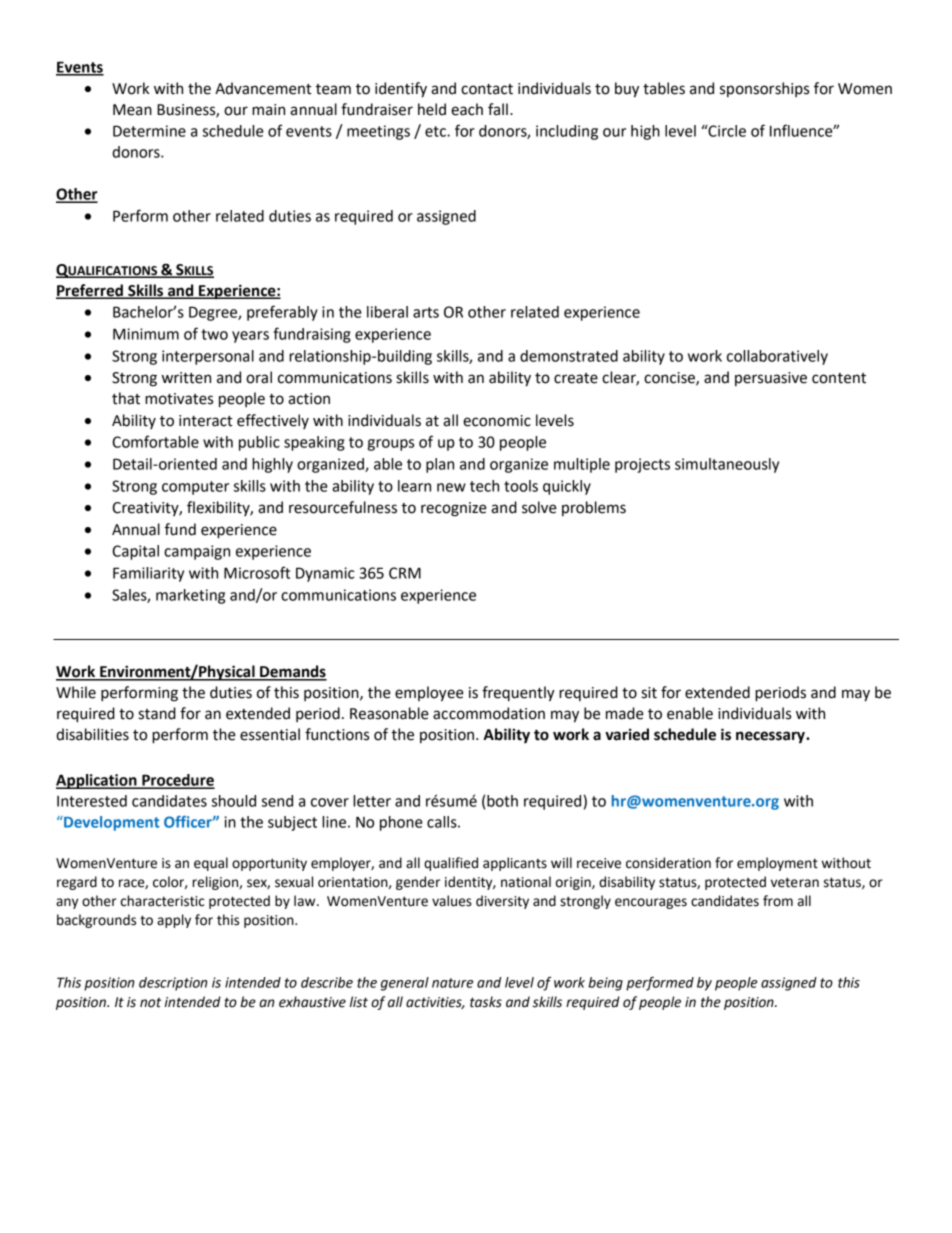 The image size is (952, 1233). What do you see at coordinates (146, 334) in the screenshot?
I see `Minimum` at bounding box center [146, 334].
